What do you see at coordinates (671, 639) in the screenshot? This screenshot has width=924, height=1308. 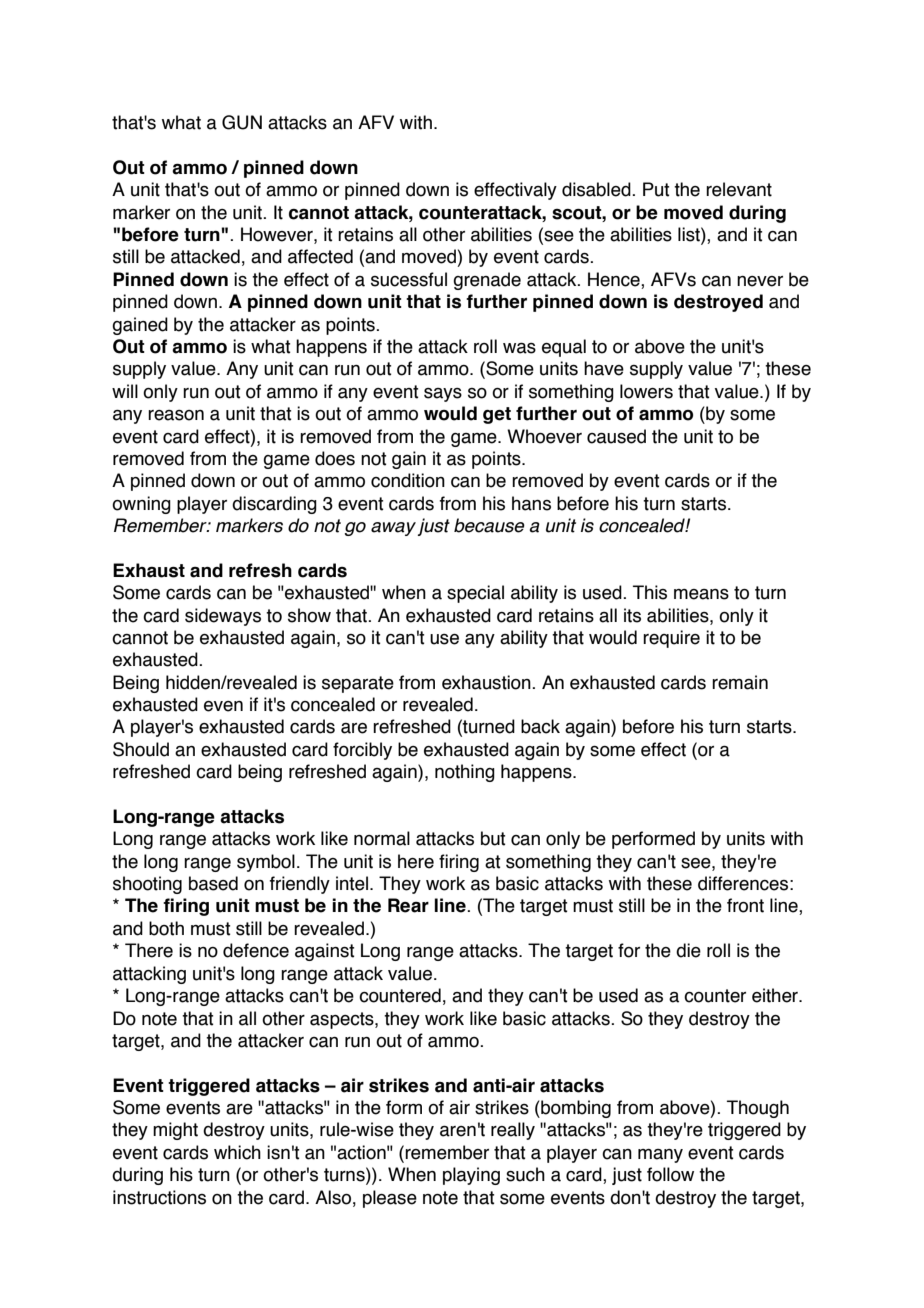 I see `require` at bounding box center [671, 639].
